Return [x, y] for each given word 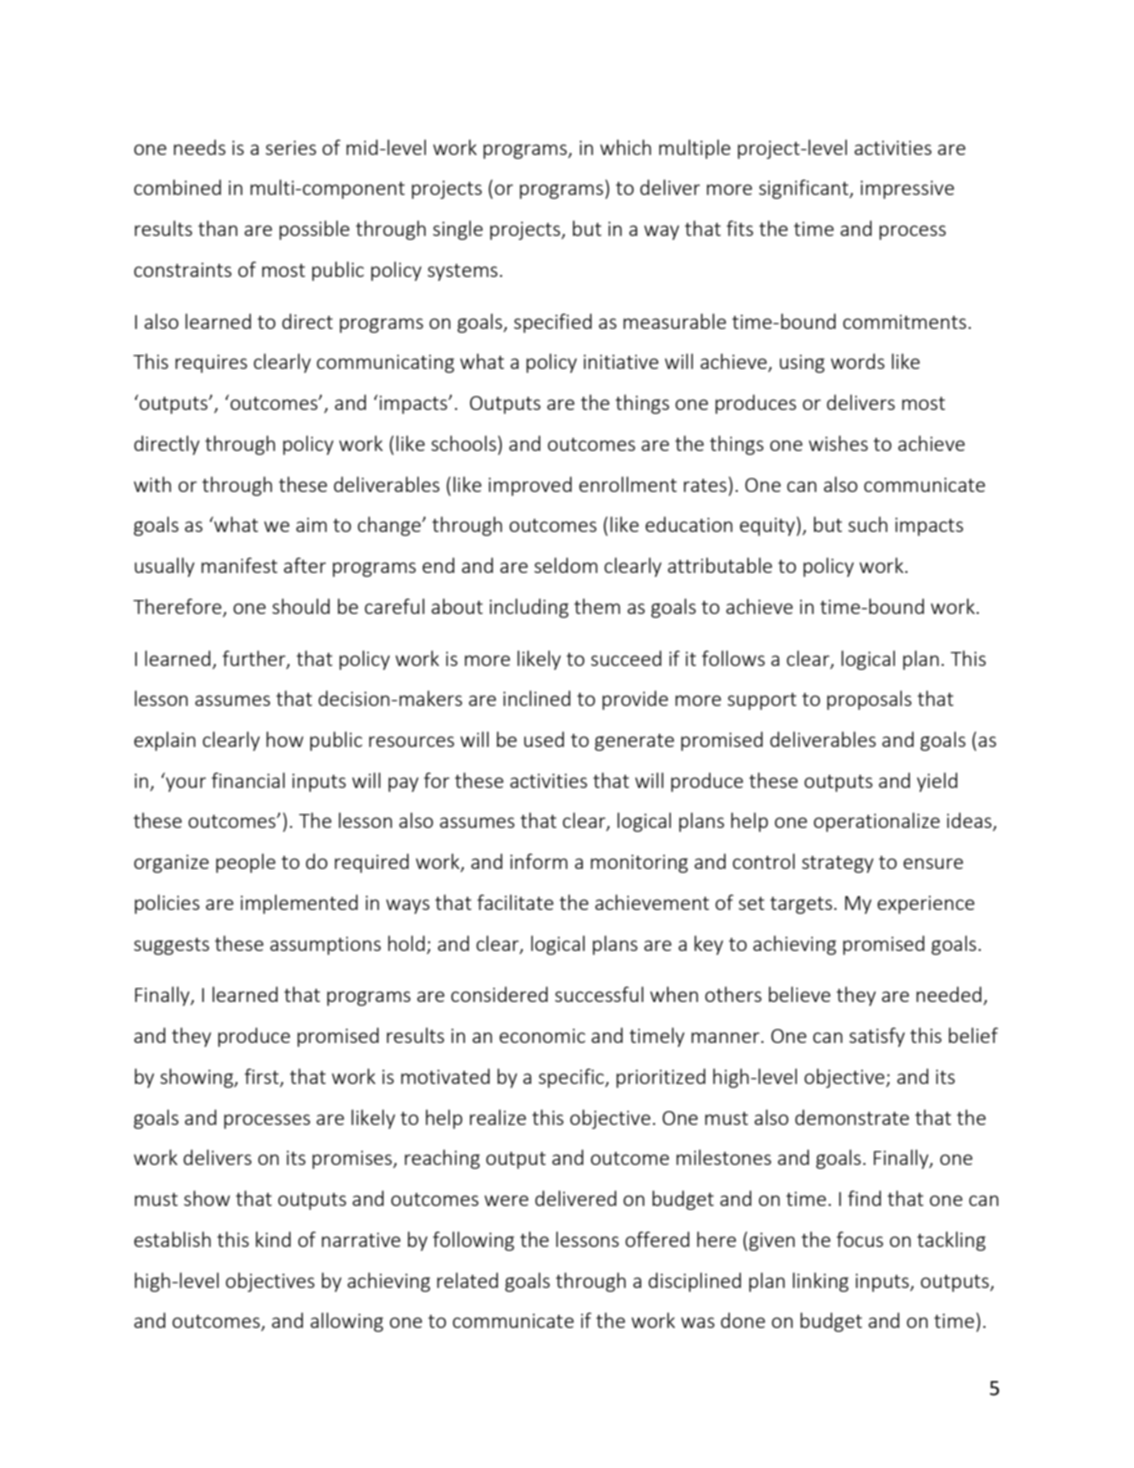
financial [248, 780]
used [544, 739]
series [291, 148]
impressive [907, 190]
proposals [869, 700]
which [625, 147]
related [467, 1280]
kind [273, 1239]
